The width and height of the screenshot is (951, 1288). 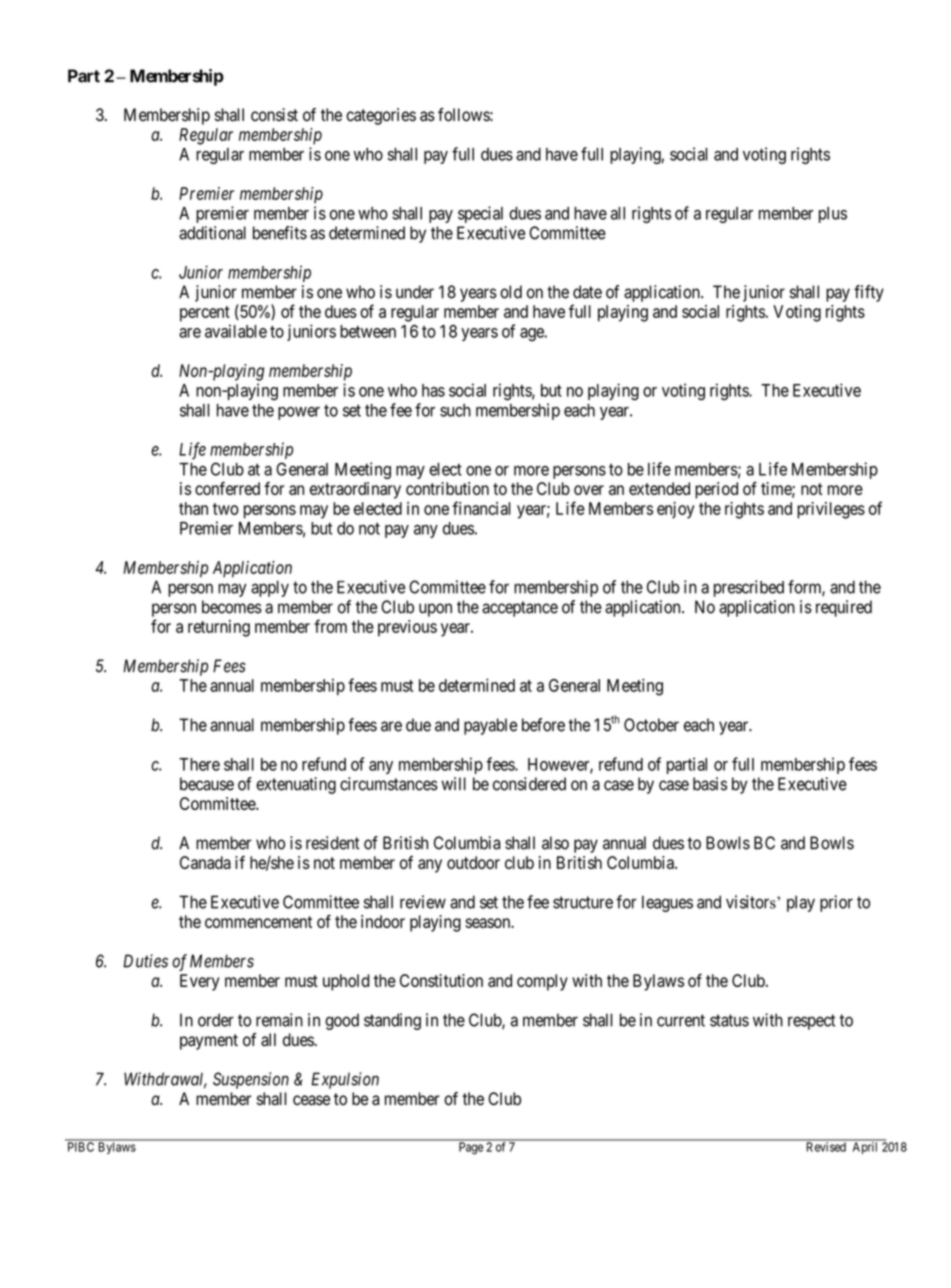 What do you see at coordinates (833, 215) in the screenshot?
I see `plus` at bounding box center [833, 215].
